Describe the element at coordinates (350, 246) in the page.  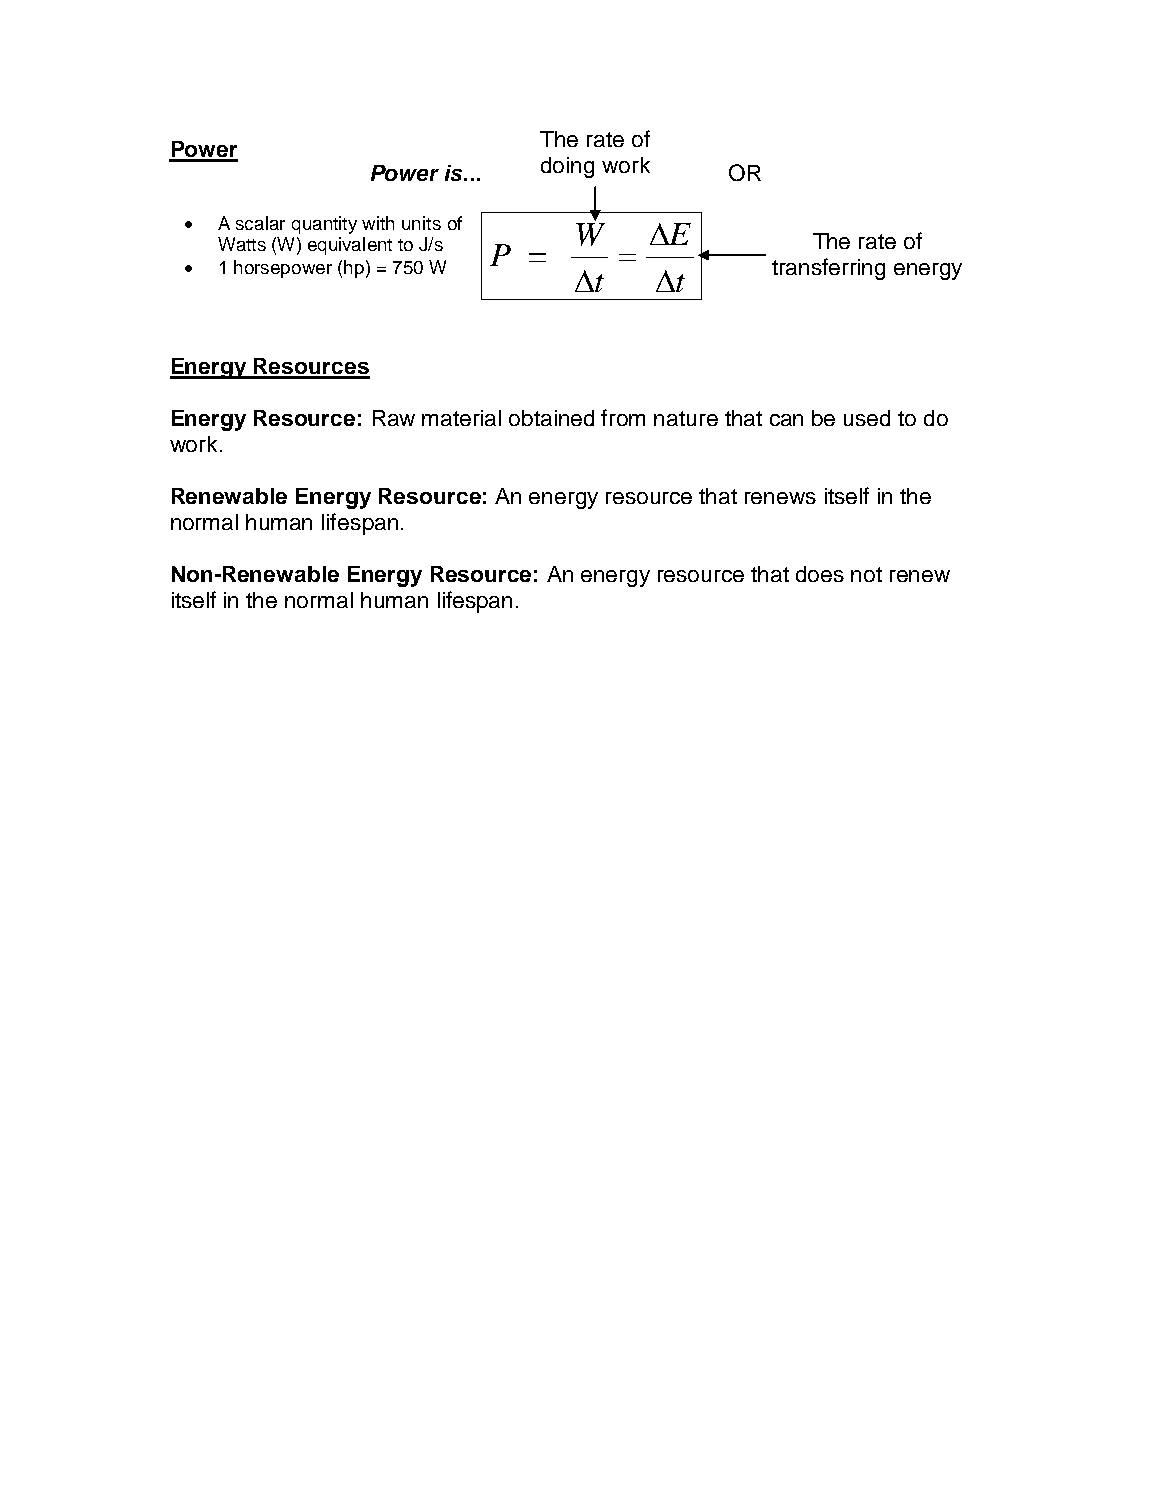
I see `equivalent` at that location.
